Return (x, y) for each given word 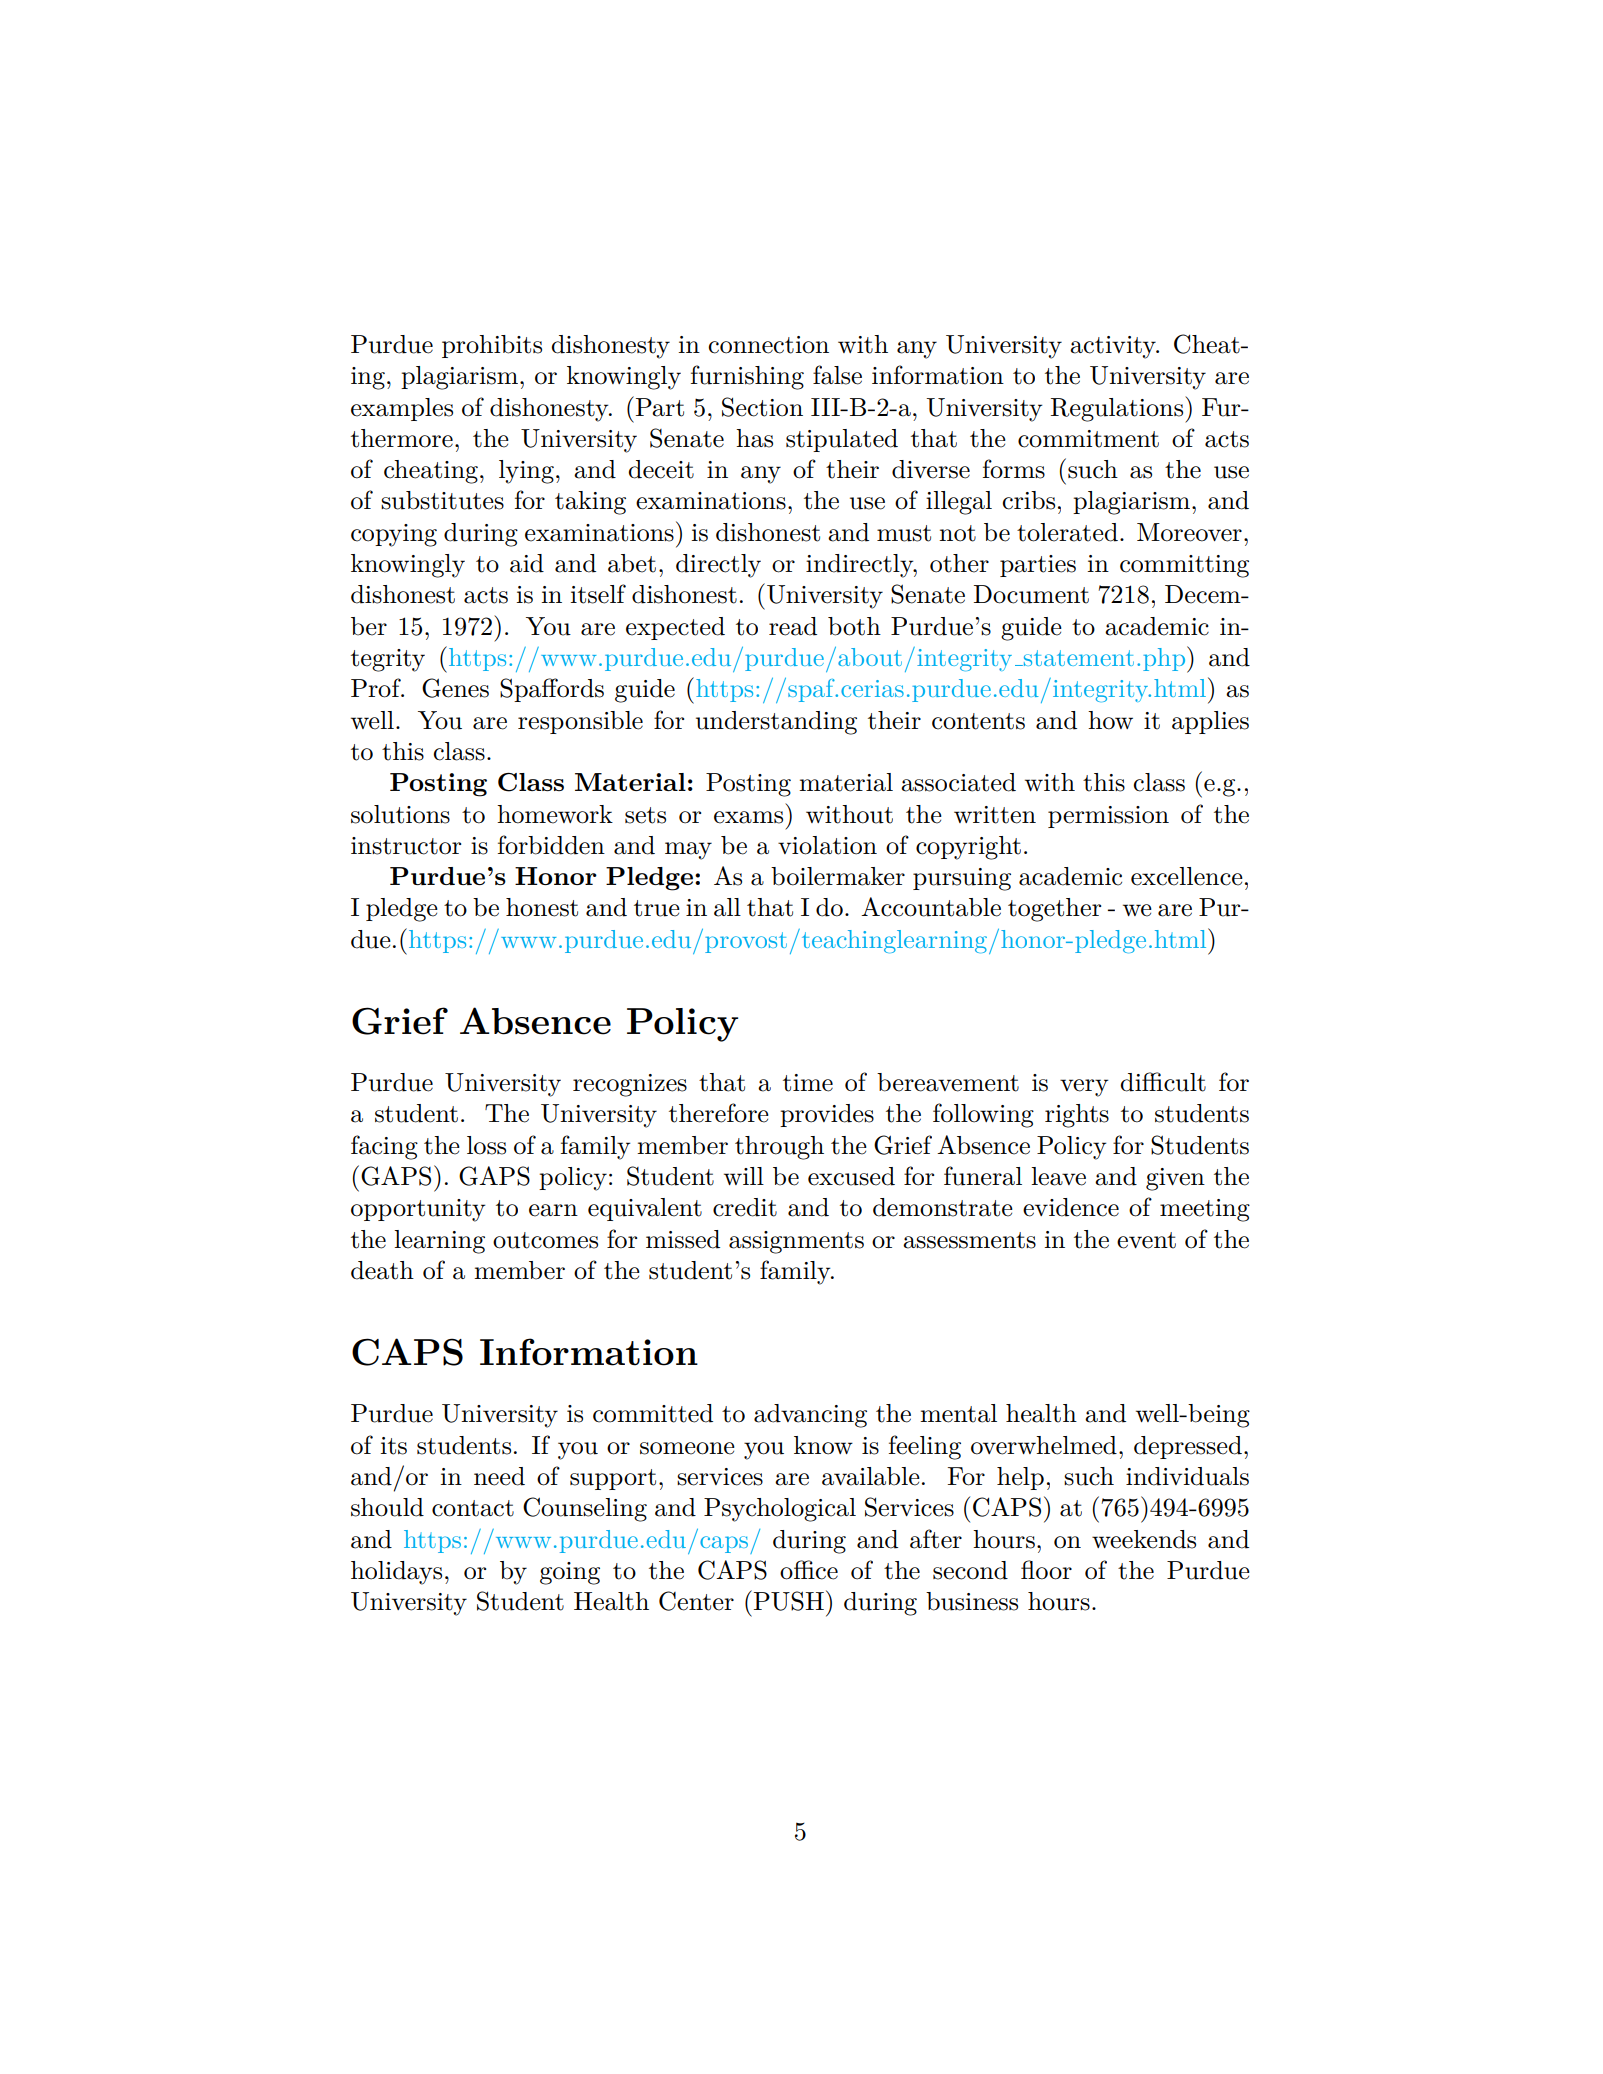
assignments (796, 1242)
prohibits (492, 346)
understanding (776, 723)
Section (762, 407)
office (809, 1570)
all (727, 907)
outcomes (545, 1240)
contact (473, 1508)
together (1054, 910)
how (1110, 720)
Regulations (1118, 409)
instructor (406, 846)
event (1146, 1240)
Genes (455, 688)
